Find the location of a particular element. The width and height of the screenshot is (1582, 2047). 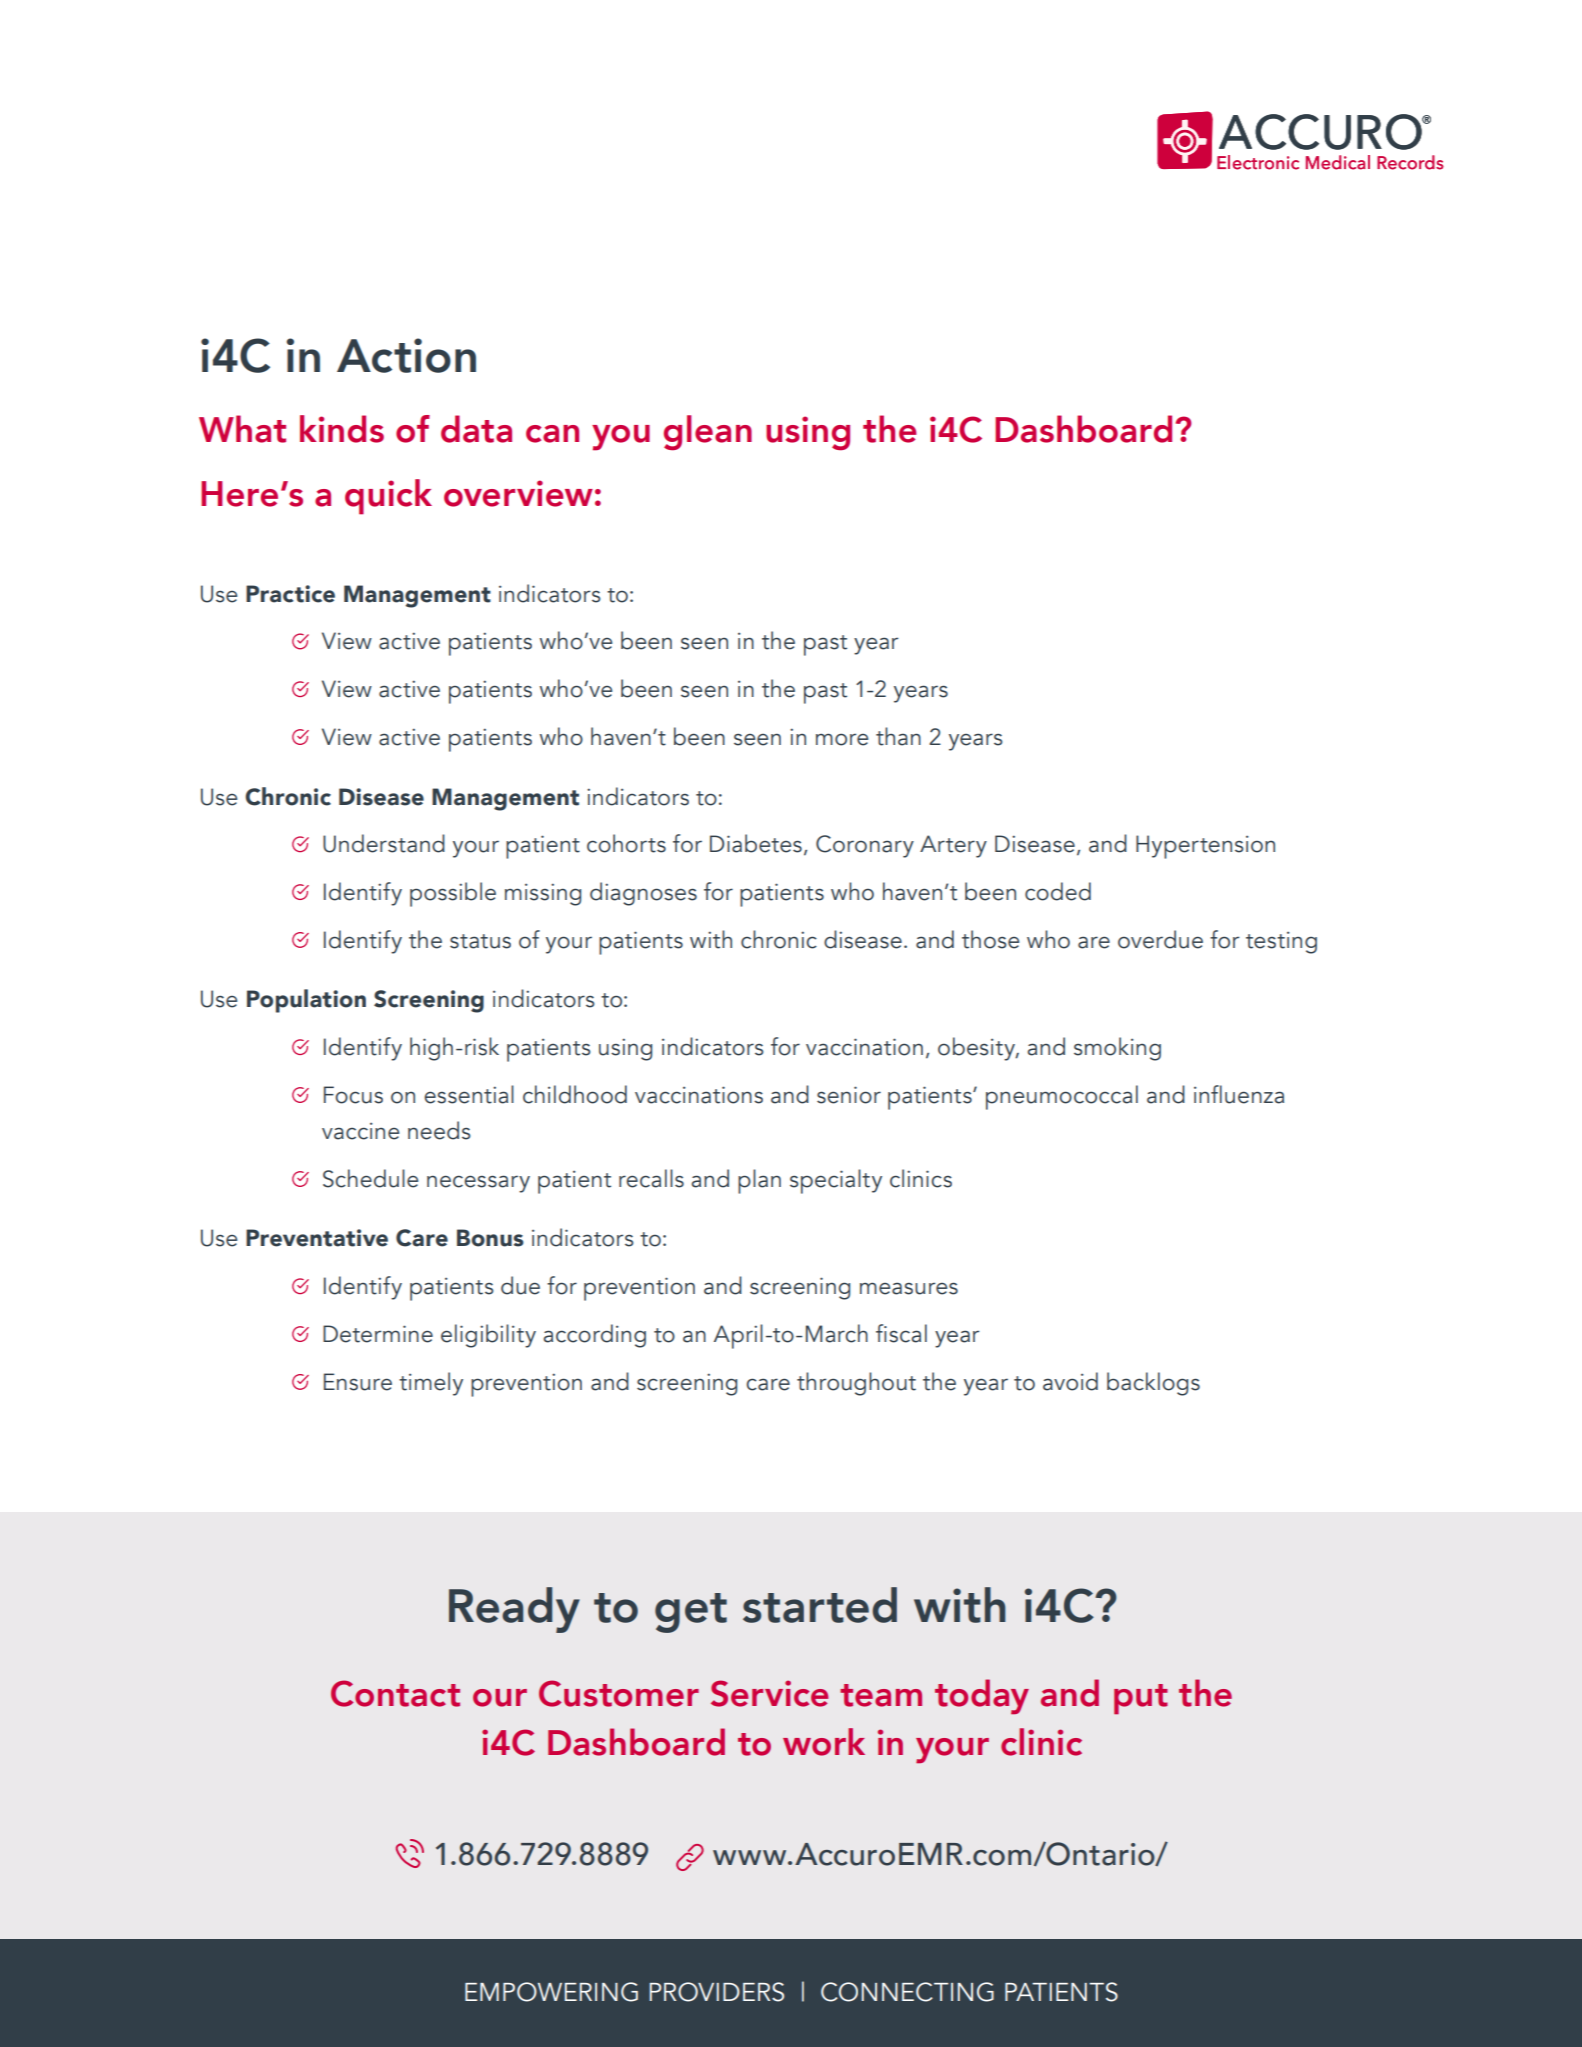

Understand is located at coordinates (384, 843).
